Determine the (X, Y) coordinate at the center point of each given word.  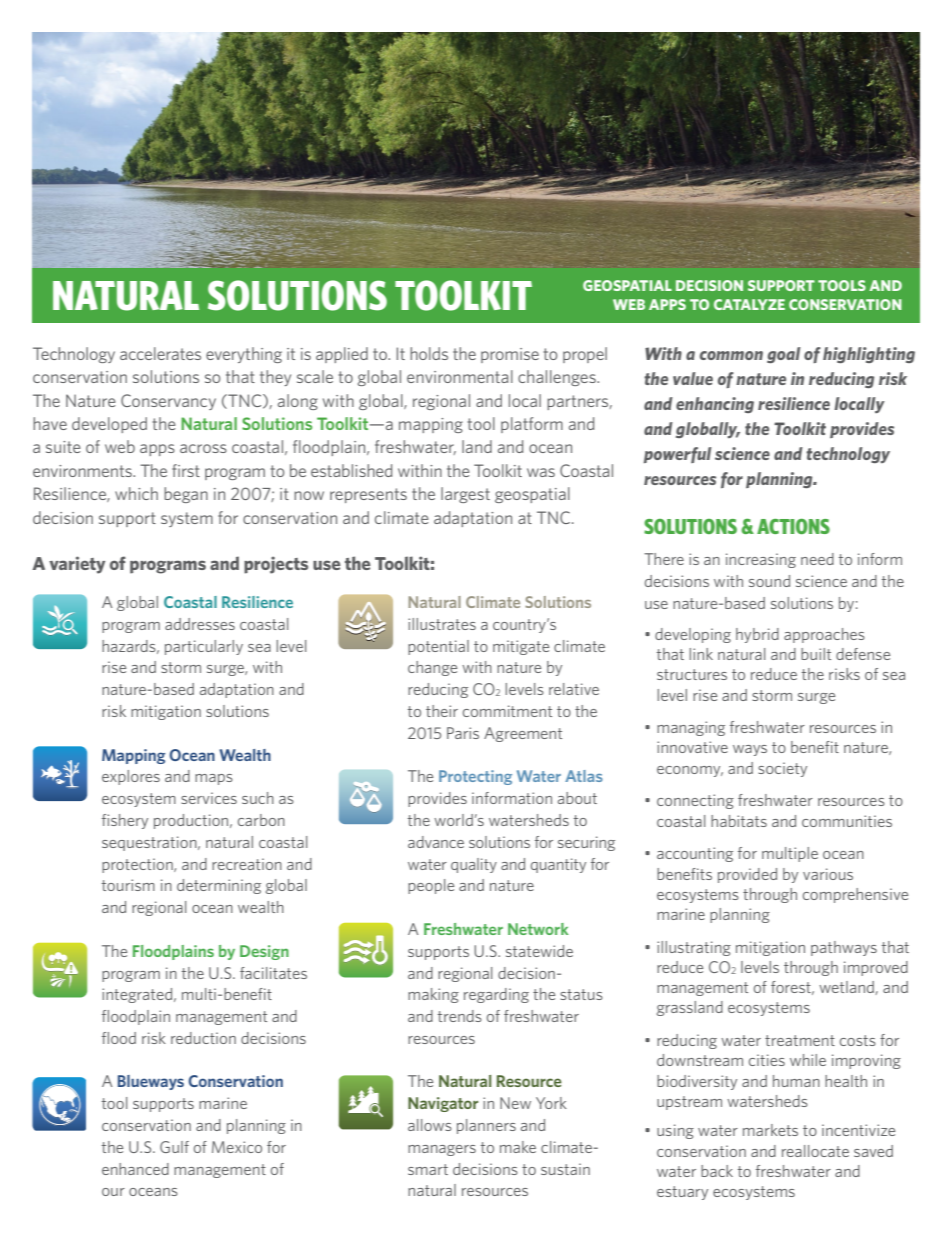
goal (784, 355)
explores (131, 777)
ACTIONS (793, 526)
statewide (539, 951)
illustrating (694, 948)
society (782, 769)
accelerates (160, 353)
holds (429, 353)
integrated (138, 995)
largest (465, 495)
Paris (463, 733)
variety (77, 565)
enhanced (135, 1169)
